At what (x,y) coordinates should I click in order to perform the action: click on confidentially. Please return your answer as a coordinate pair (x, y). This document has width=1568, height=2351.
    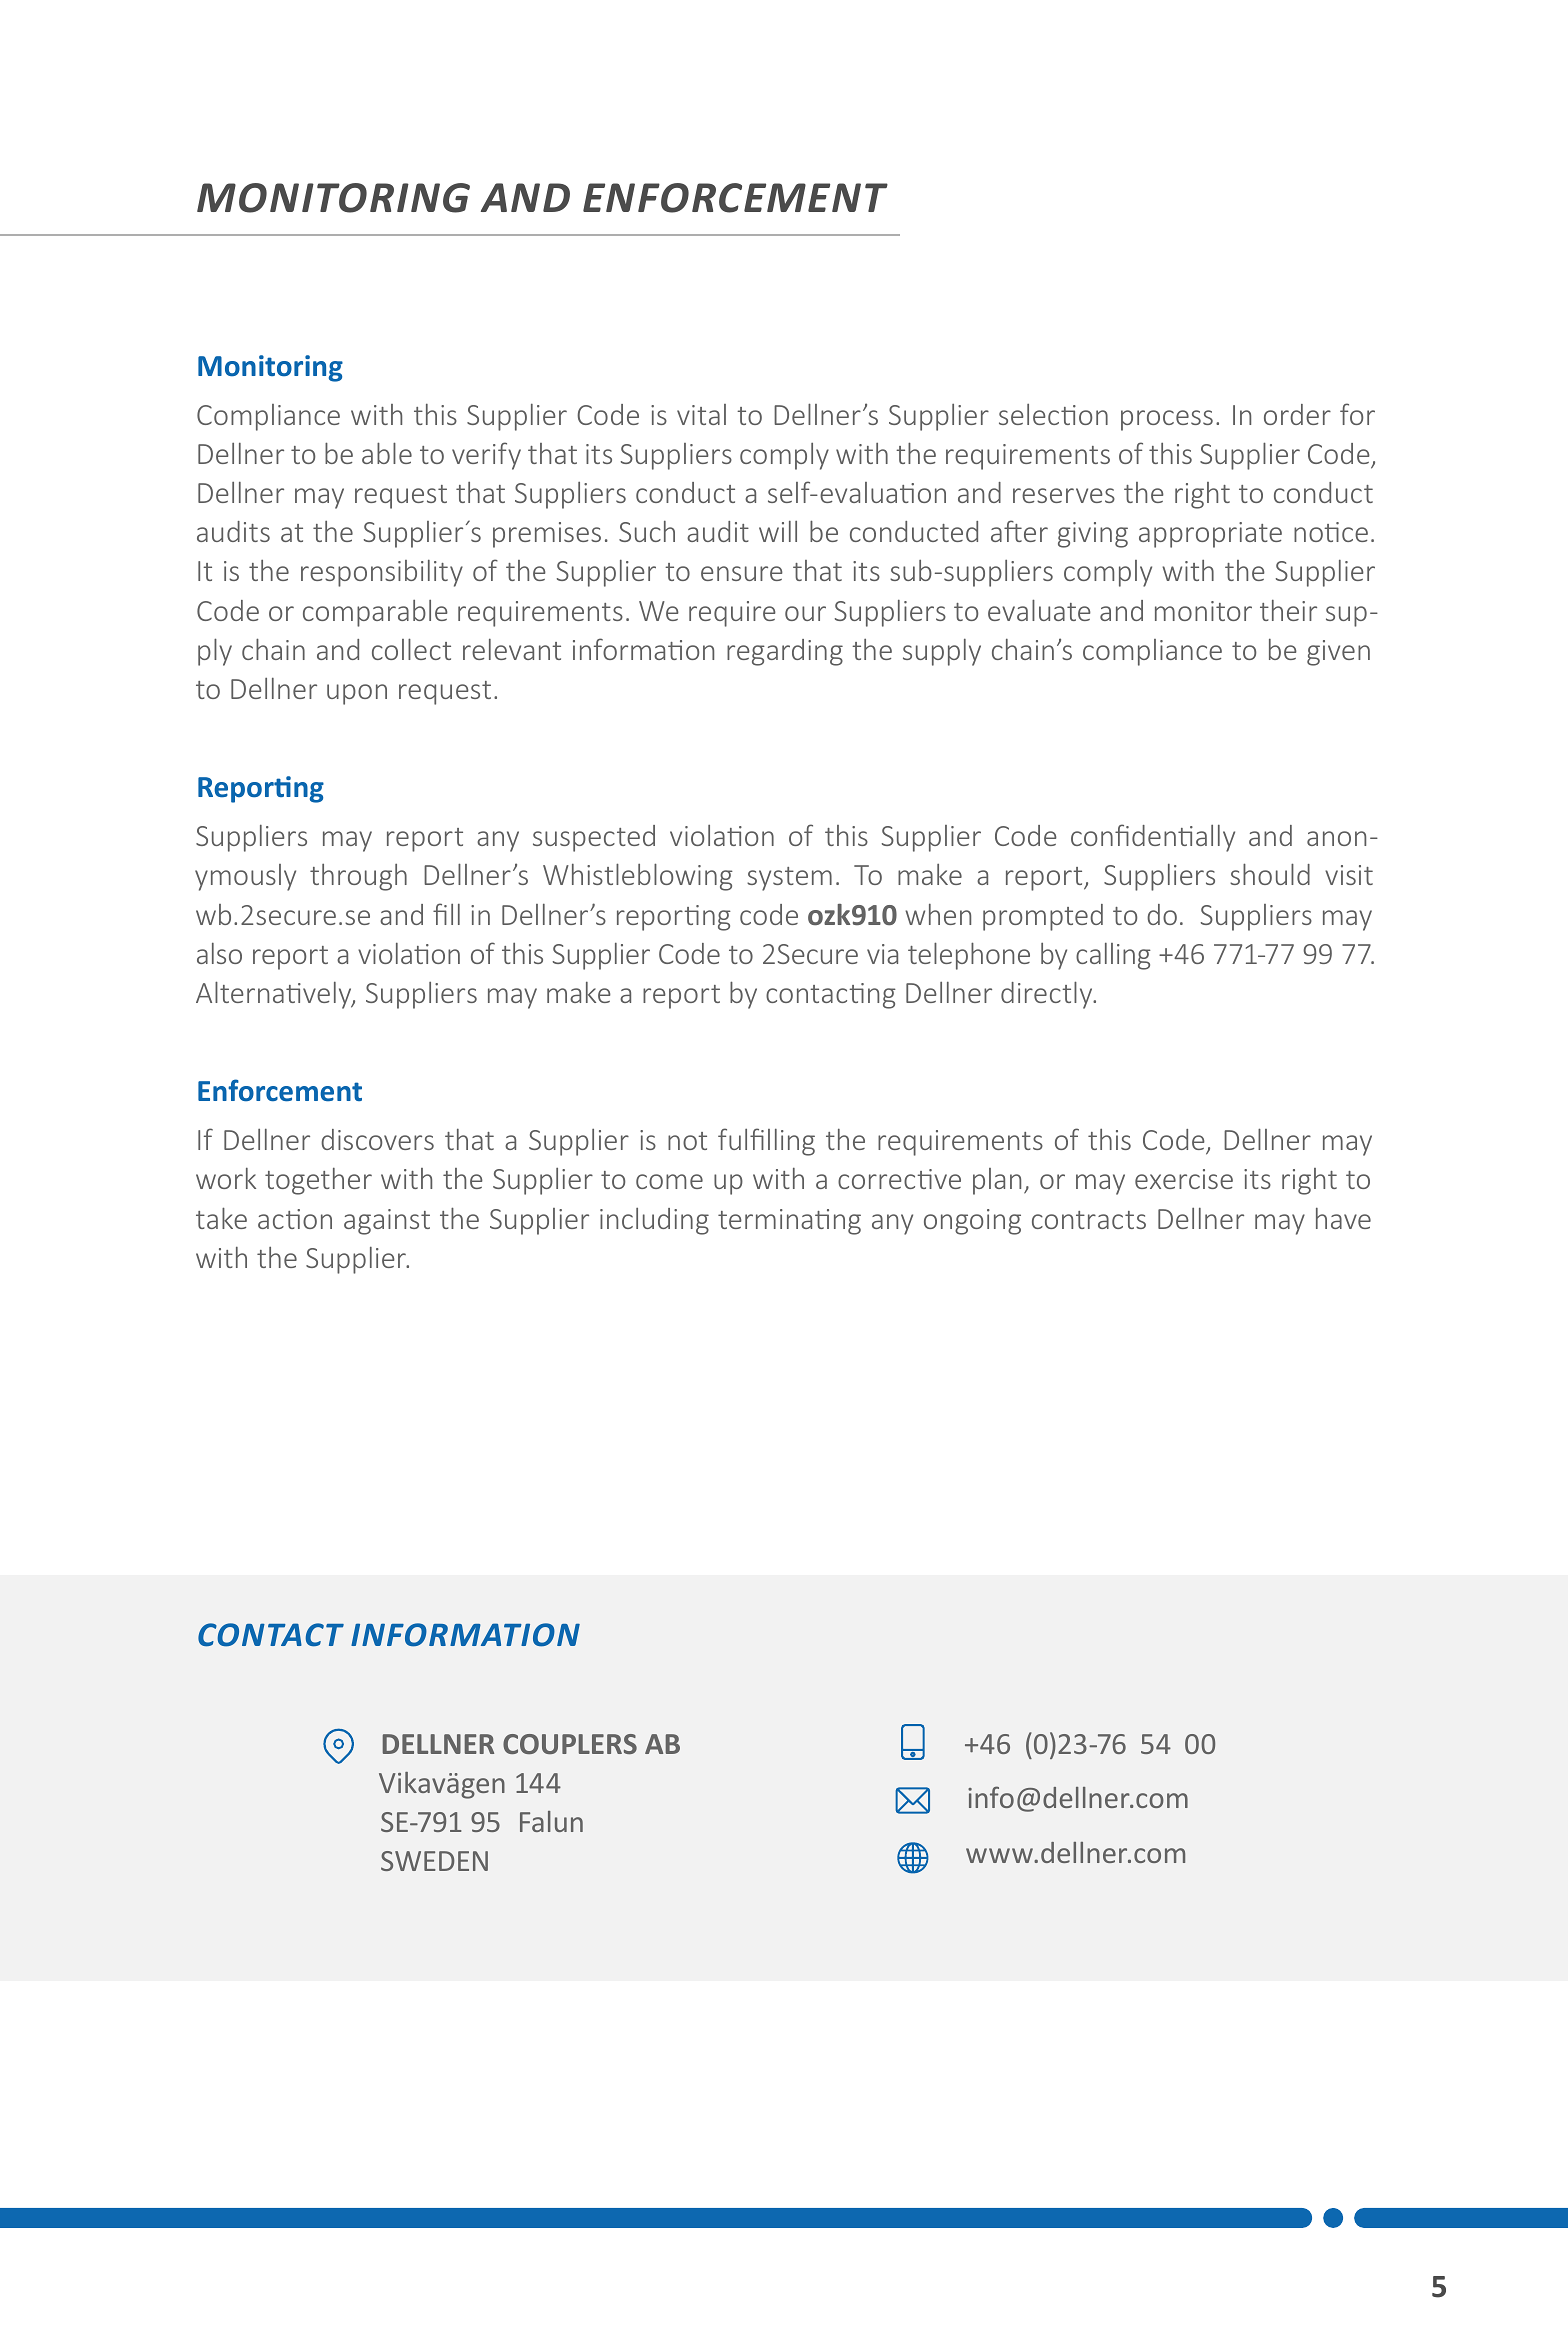
    Looking at the image, I should click on (1153, 838).
